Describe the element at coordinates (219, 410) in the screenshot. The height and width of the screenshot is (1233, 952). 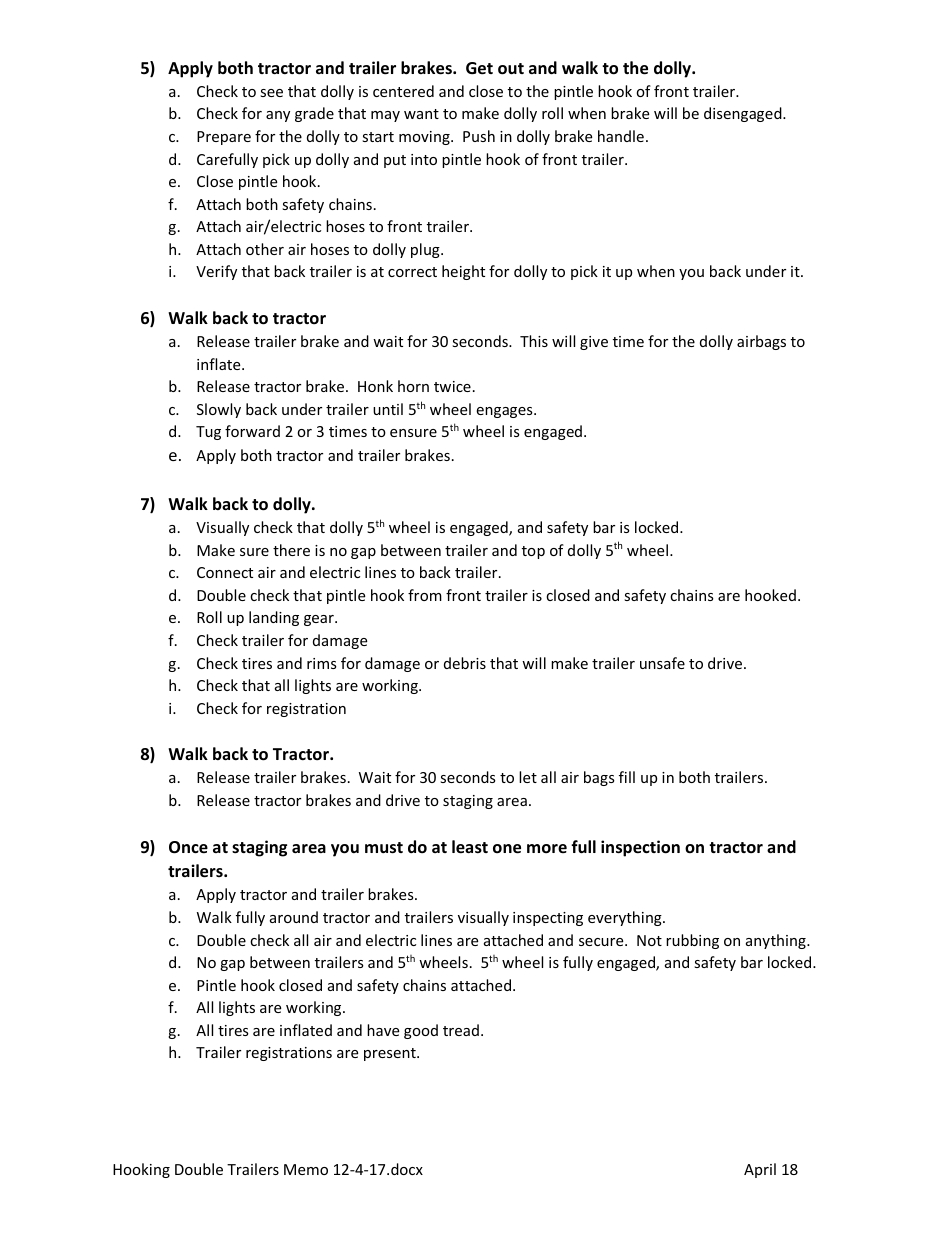
I see `Slowly` at that location.
